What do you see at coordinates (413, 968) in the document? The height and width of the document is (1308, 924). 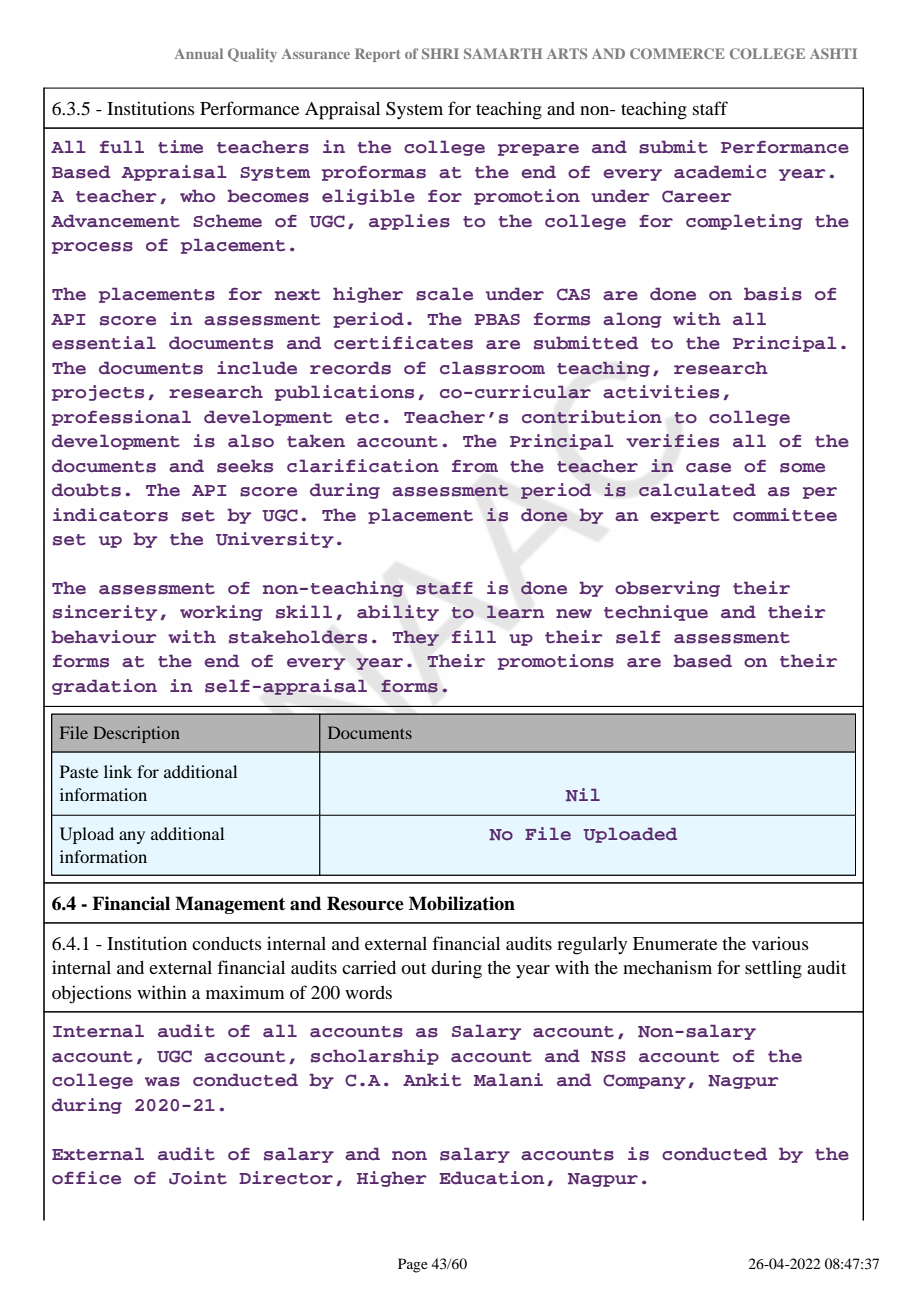 I see `out` at bounding box center [413, 968].
